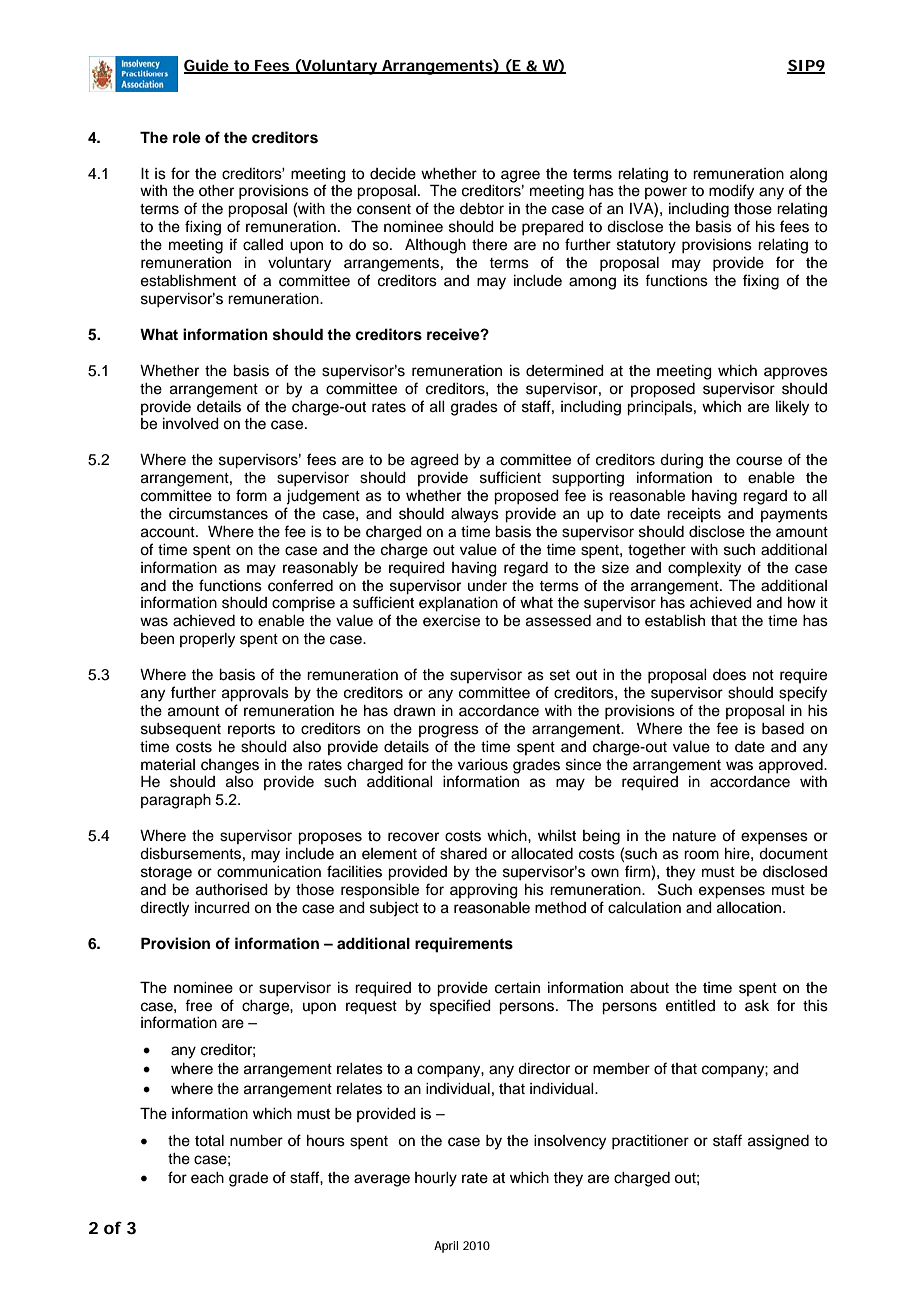 The image size is (924, 1308). What do you see at coordinates (565, 371) in the screenshot?
I see `determined` at bounding box center [565, 371].
